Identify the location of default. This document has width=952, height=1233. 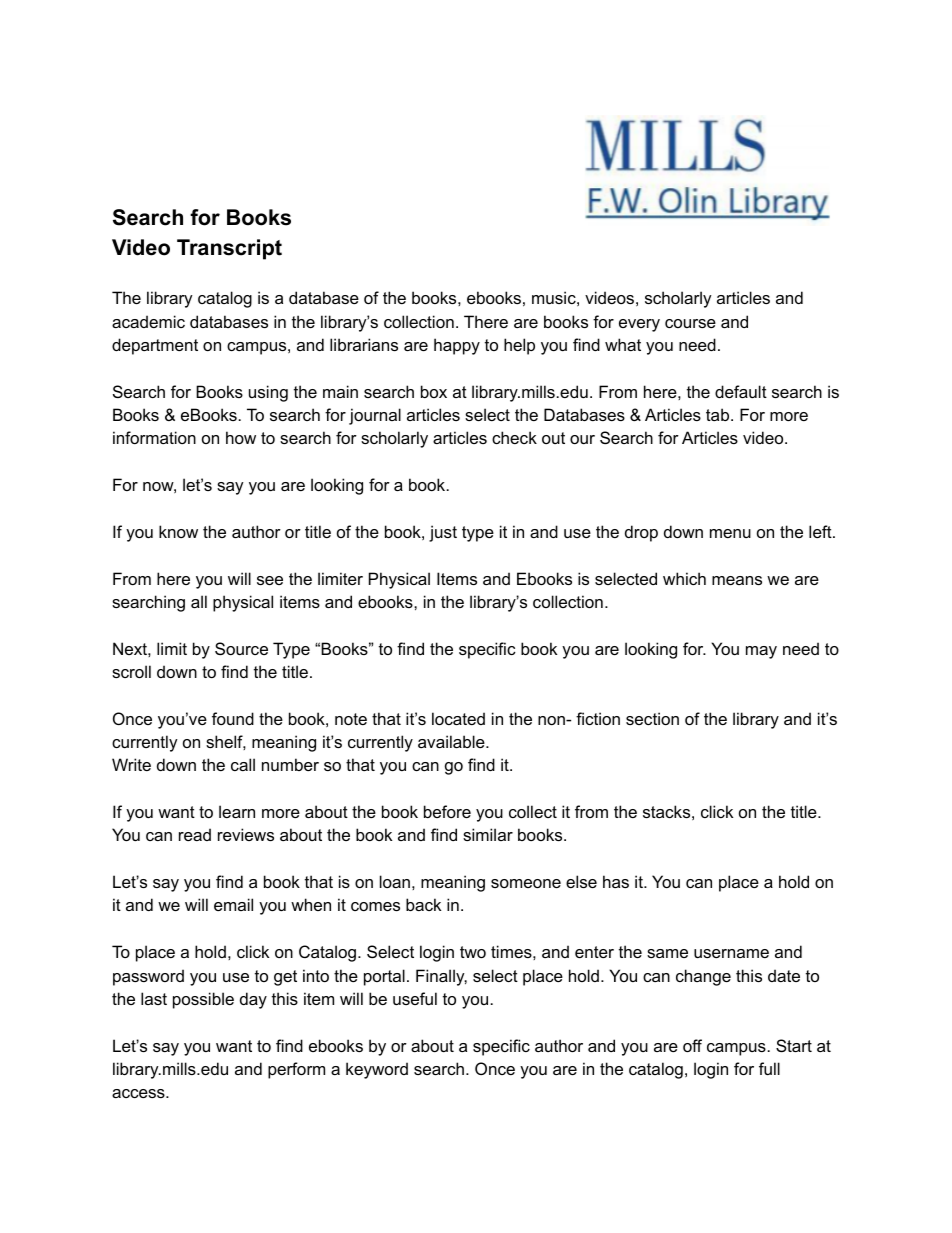
(741, 391).
